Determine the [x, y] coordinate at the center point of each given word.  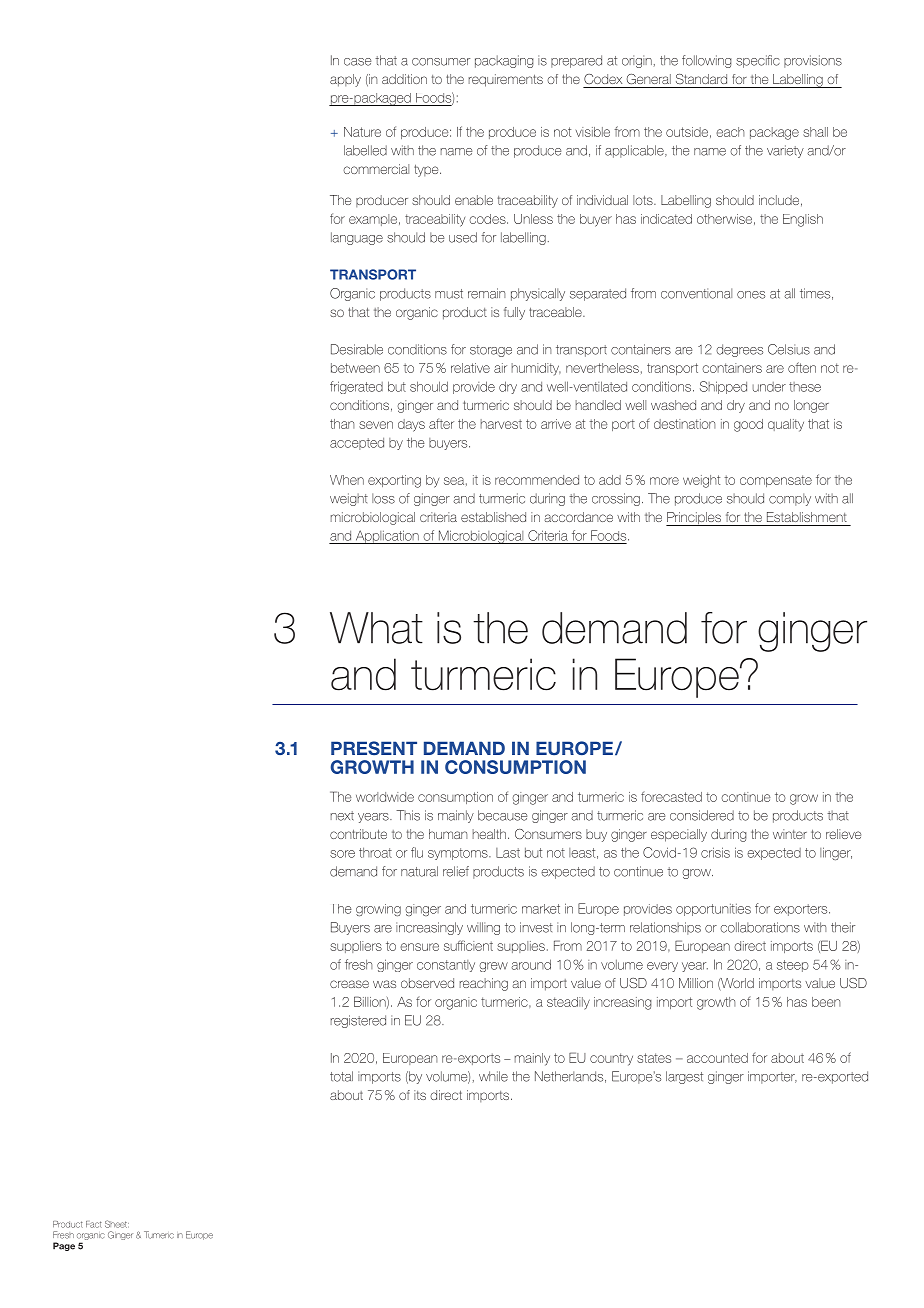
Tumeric [159, 1235]
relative [470, 368]
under [769, 387]
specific [758, 61]
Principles [694, 519]
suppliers [356, 947]
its [420, 1095]
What [376, 628]
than [342, 424]
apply [345, 80]
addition [404, 79]
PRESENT [374, 748]
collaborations [760, 927]
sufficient [468, 945]
